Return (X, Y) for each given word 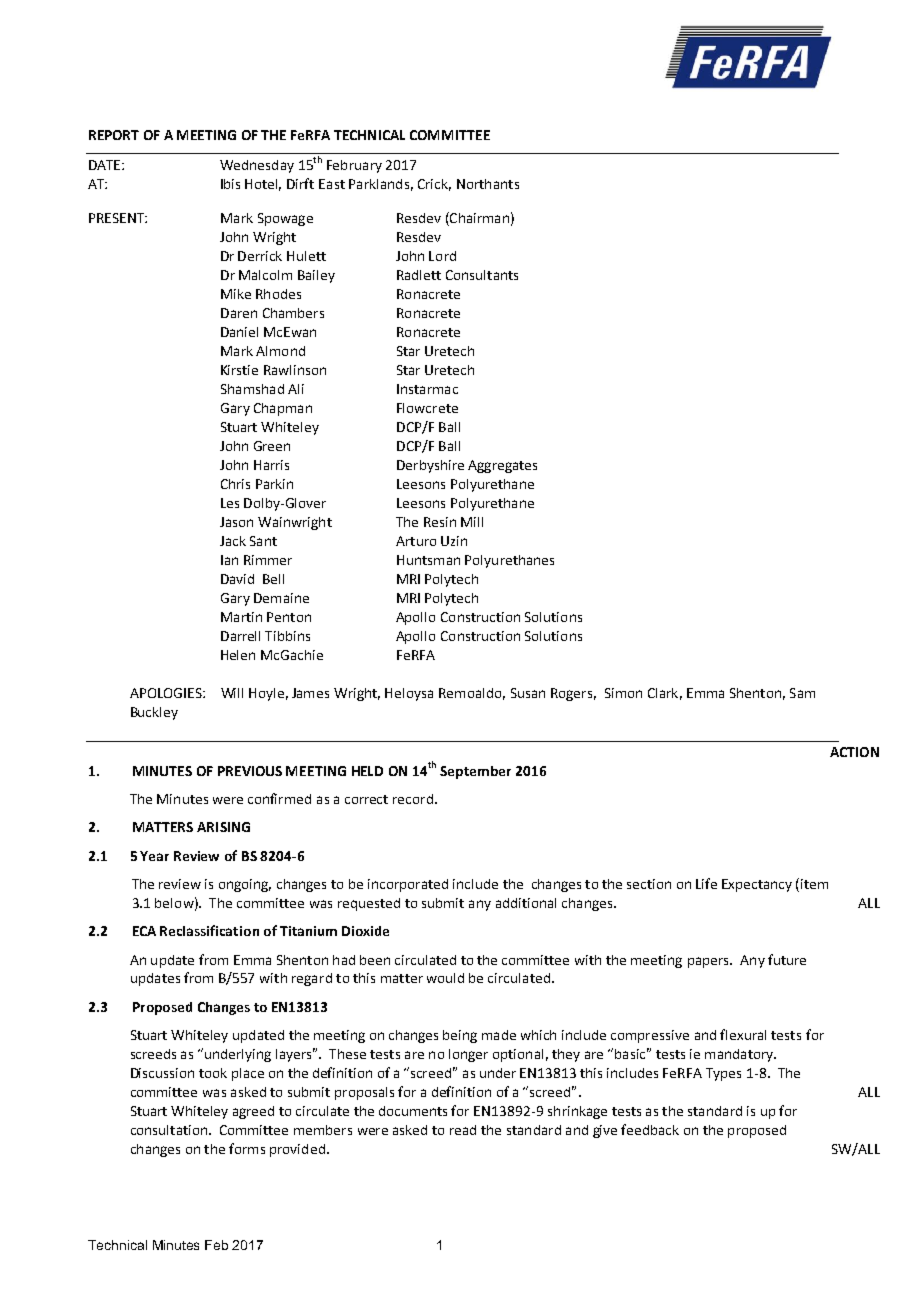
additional (526, 903)
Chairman (478, 219)
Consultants (482, 275)
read (463, 1130)
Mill (472, 522)
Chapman (283, 409)
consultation (169, 1130)
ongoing (245, 885)
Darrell (240, 636)
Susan (528, 693)
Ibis (230, 184)
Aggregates (502, 466)
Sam (802, 693)
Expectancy (757, 885)
